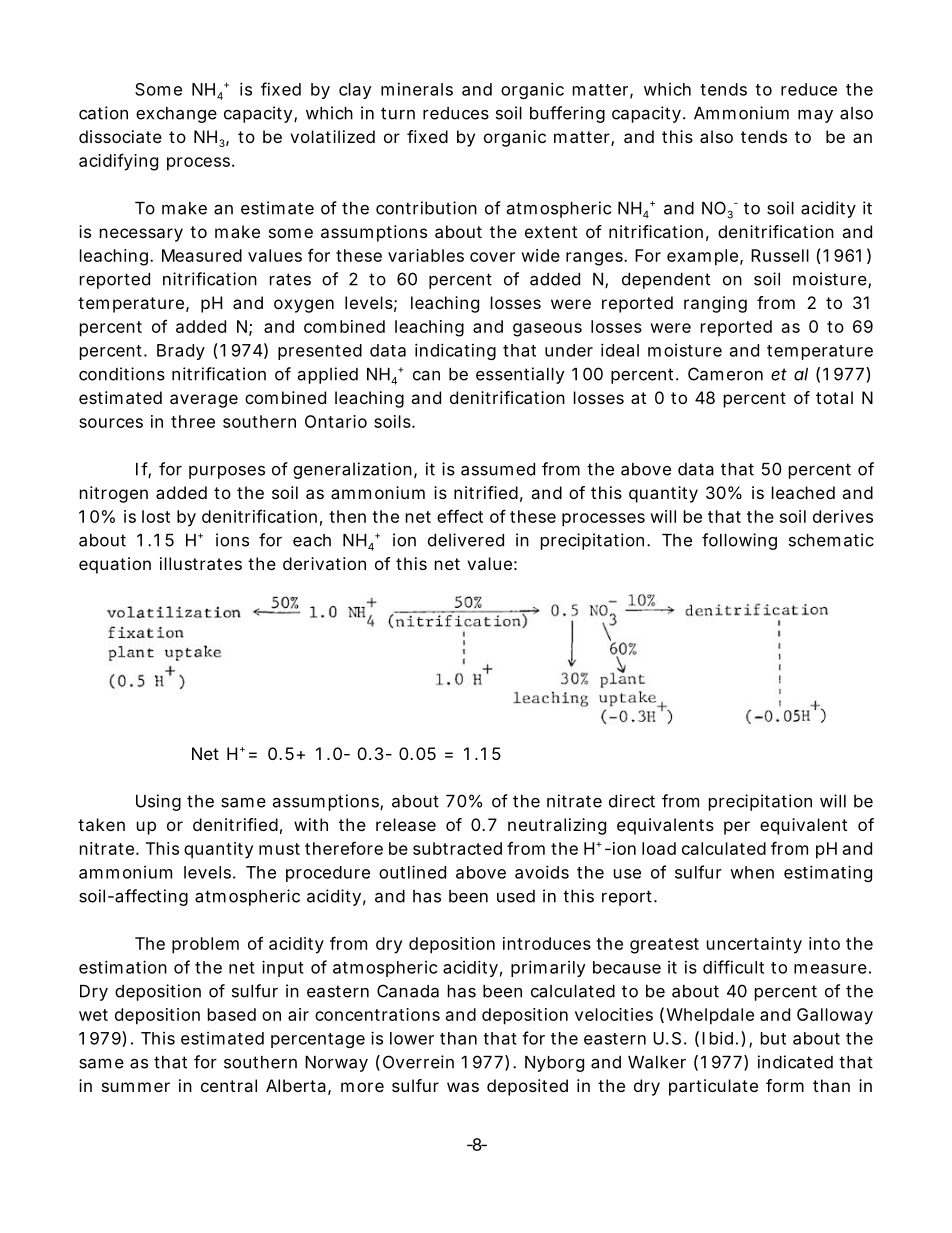 This screenshot has width=952, height=1233. What do you see at coordinates (632, 801) in the screenshot?
I see `direct` at bounding box center [632, 801].
